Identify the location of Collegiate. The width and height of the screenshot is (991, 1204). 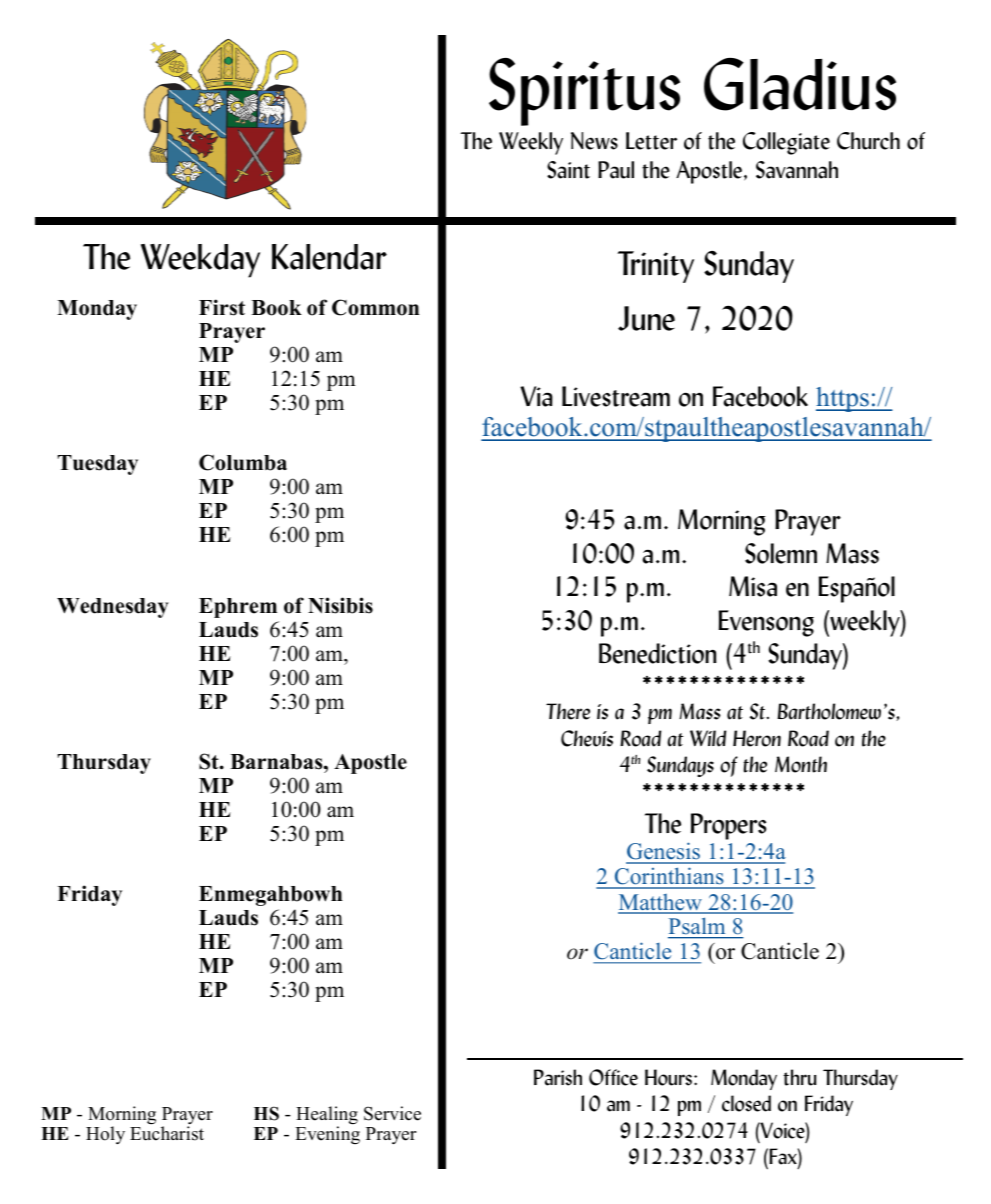
(786, 143).
